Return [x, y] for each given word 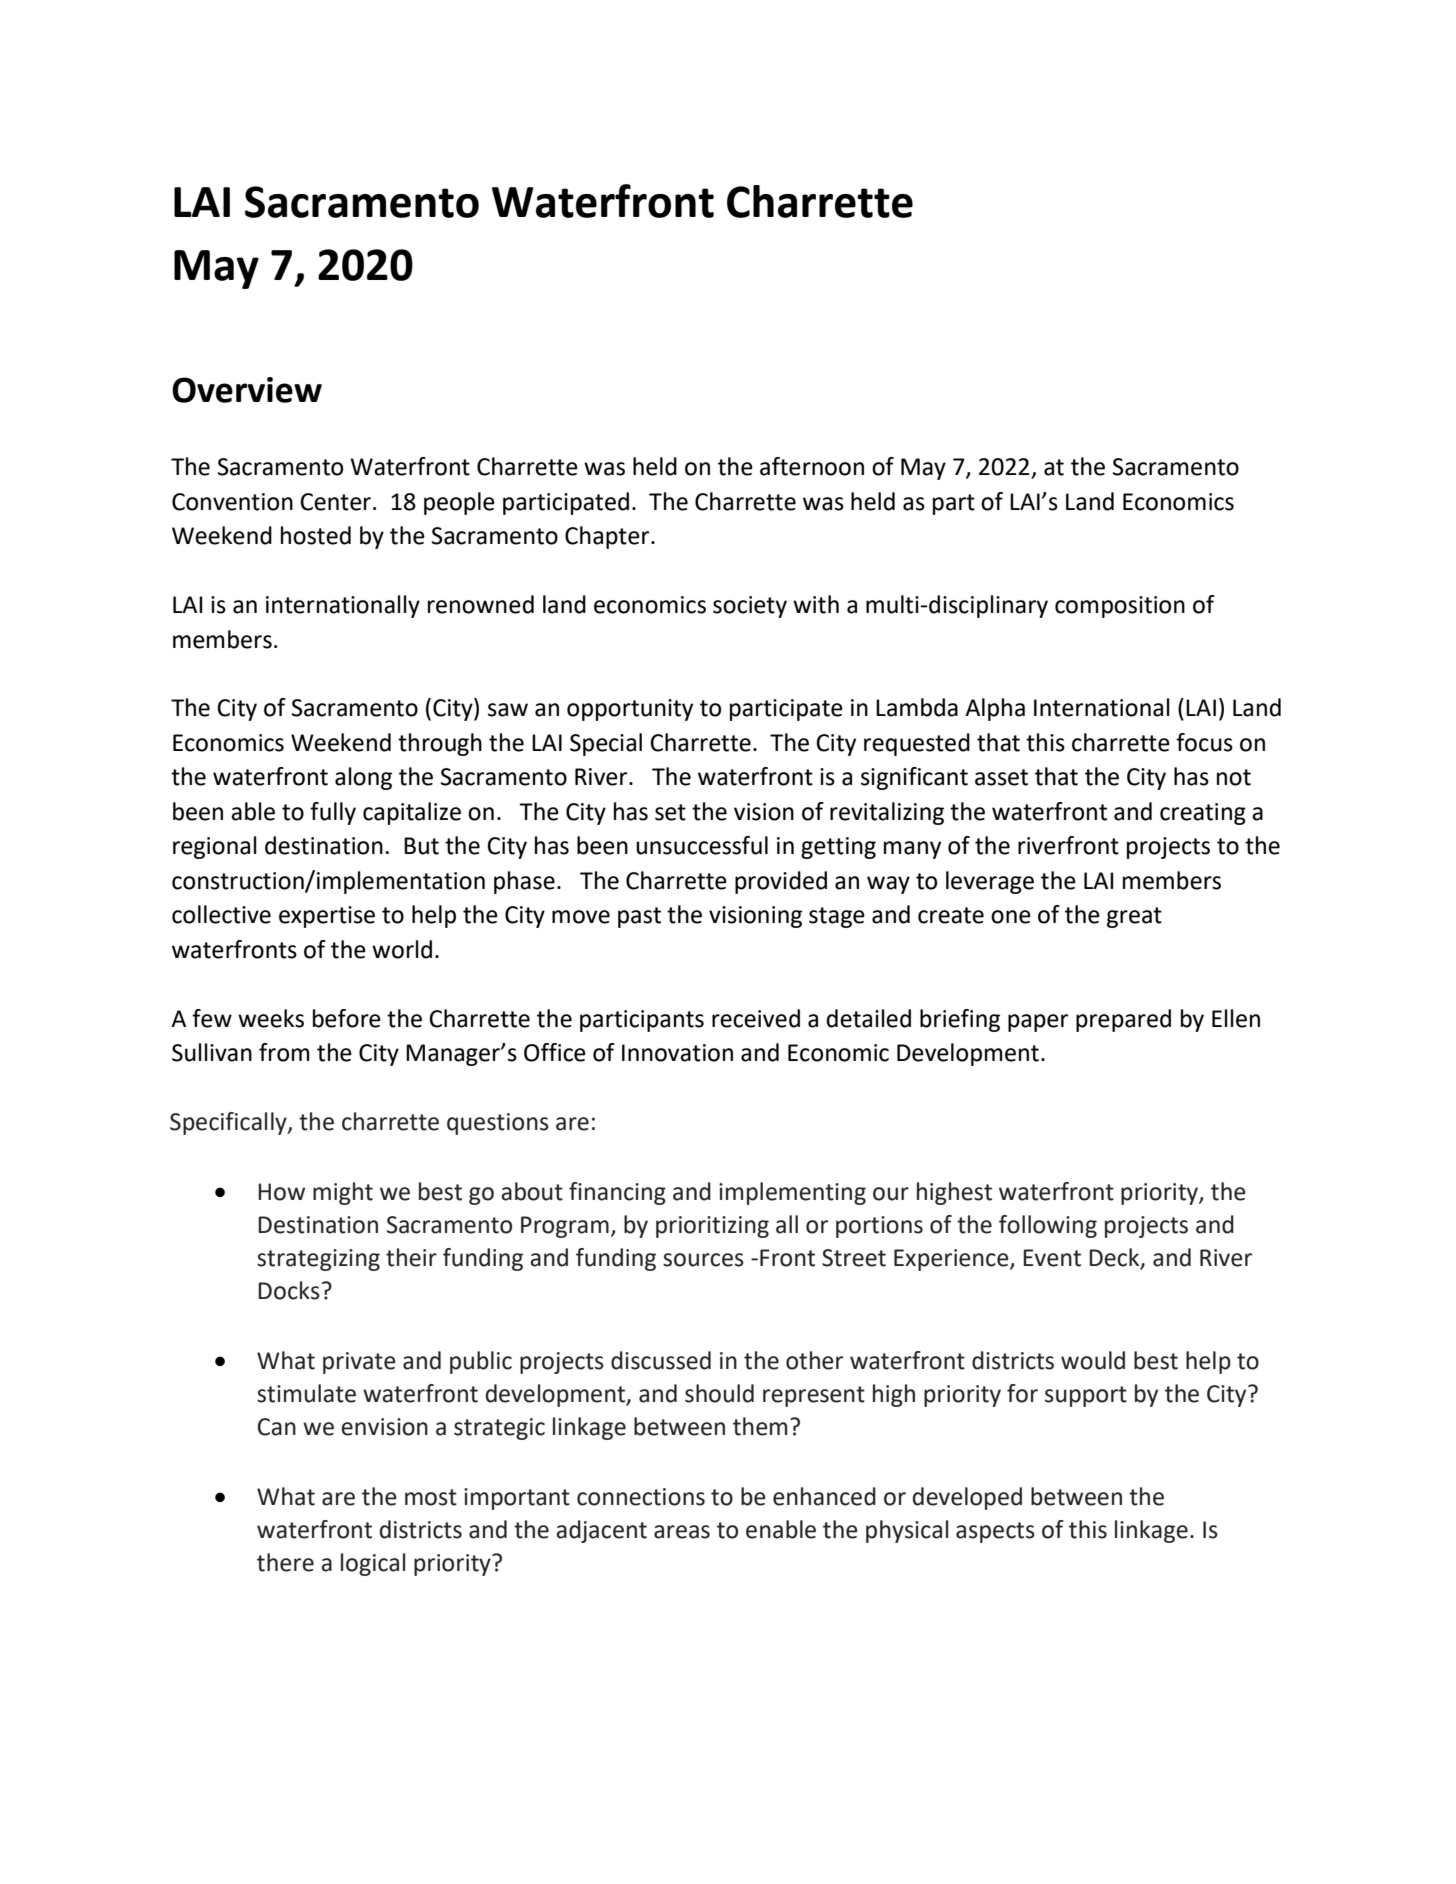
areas [682, 1532]
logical [373, 1564]
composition [1120, 607]
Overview [247, 390]
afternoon [812, 466]
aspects [995, 1532]
